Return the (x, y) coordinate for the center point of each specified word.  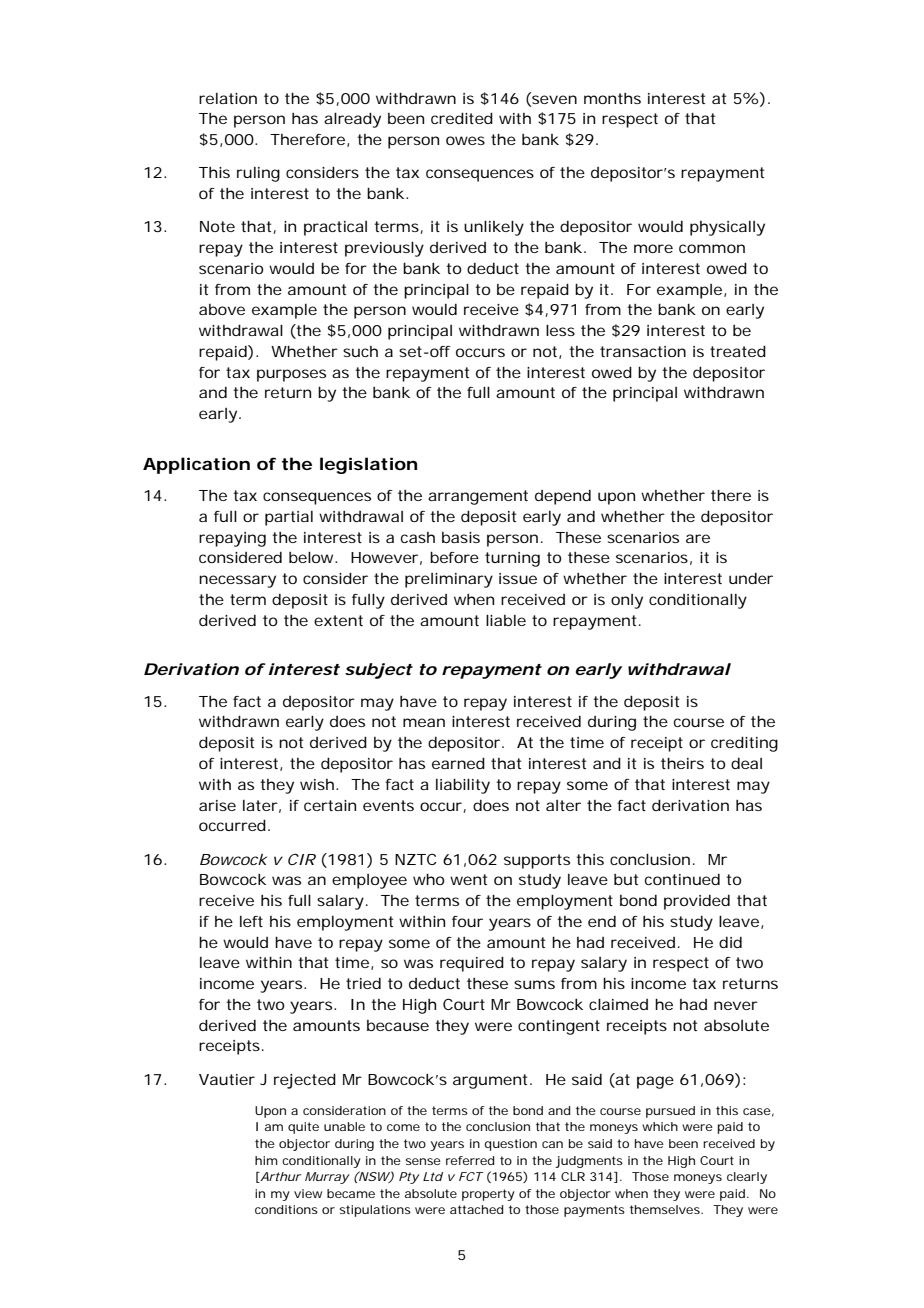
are (698, 538)
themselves (666, 1209)
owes (465, 140)
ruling (258, 174)
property (488, 1195)
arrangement (478, 497)
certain (330, 805)
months (612, 98)
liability (463, 786)
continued (682, 879)
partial (289, 518)
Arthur (280, 1177)
